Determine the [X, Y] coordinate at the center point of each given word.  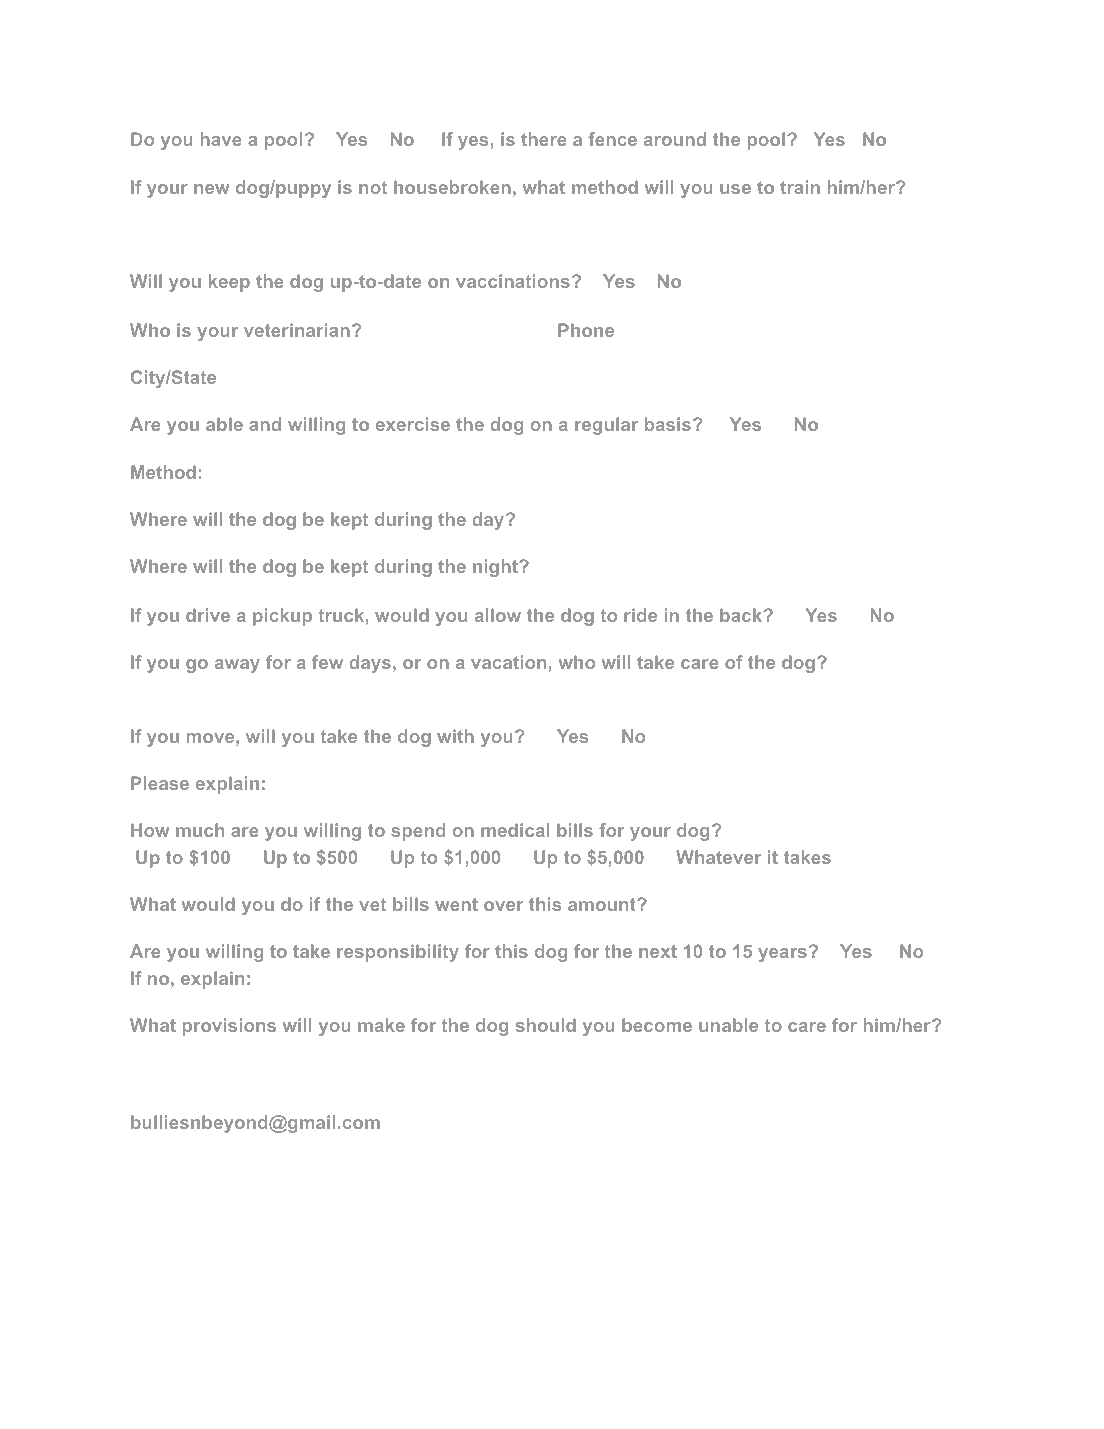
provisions [229, 1027]
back [742, 615]
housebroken [452, 187]
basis [668, 424]
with [455, 736]
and [265, 424]
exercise [413, 424]
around [675, 139]
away [237, 666]
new [212, 189]
